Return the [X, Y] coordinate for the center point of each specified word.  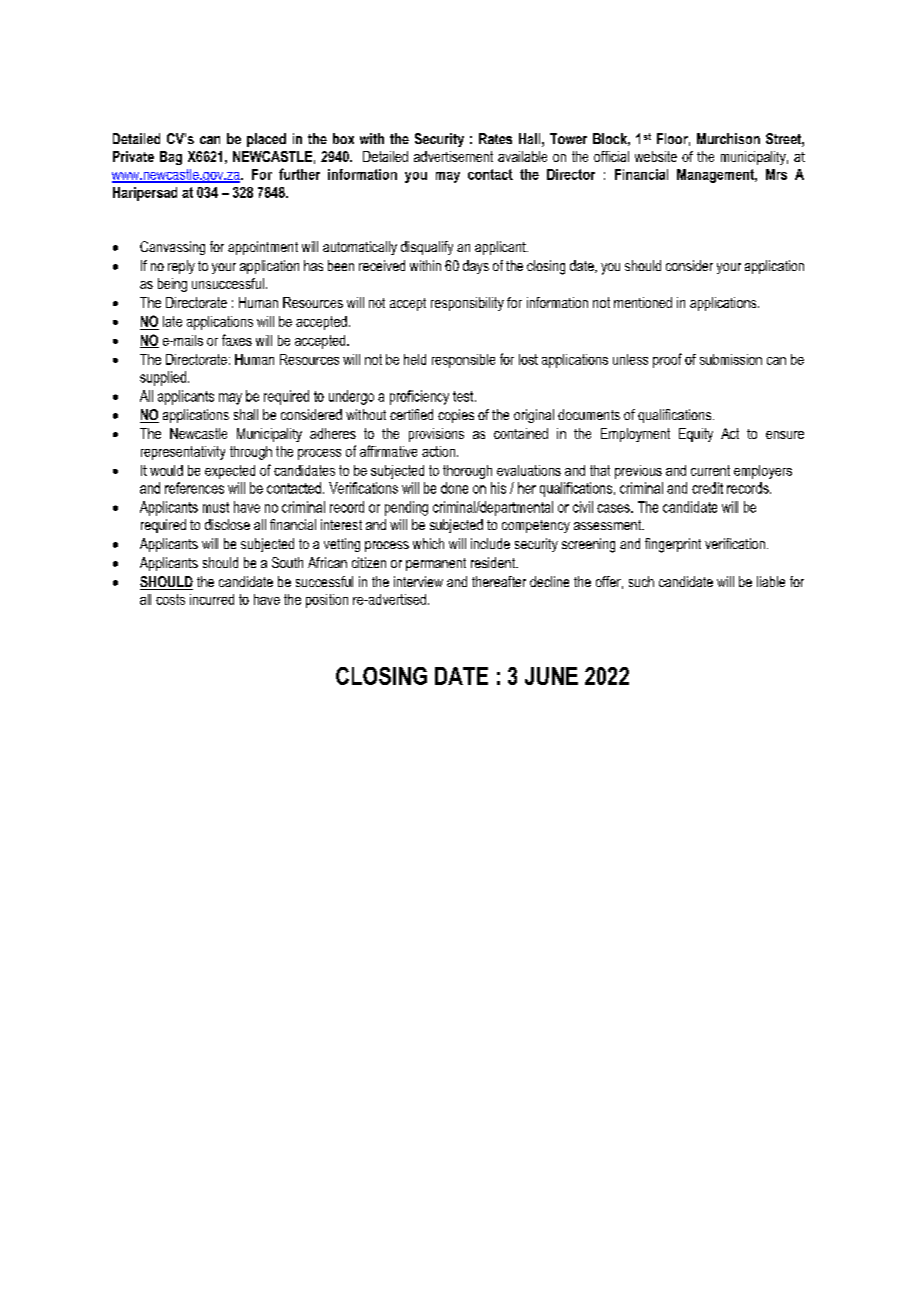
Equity [696, 435]
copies [456, 416]
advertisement [453, 156]
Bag [171, 158]
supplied [164, 378]
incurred [212, 599]
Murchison [728, 138]
